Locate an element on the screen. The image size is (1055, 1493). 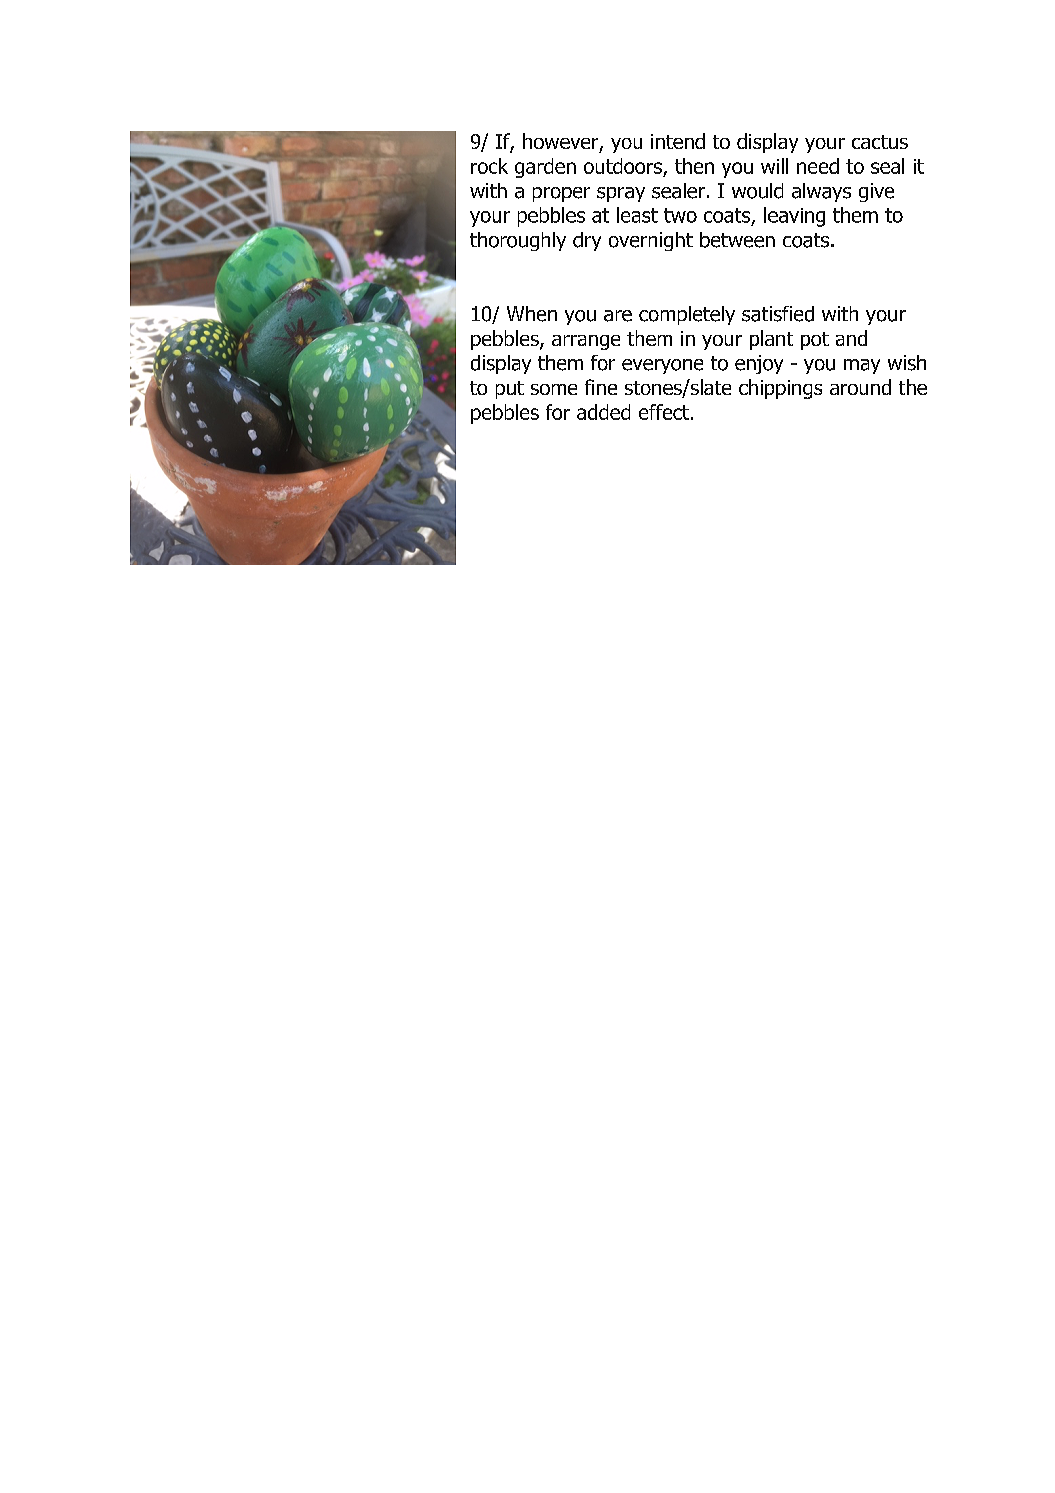
thoroughly is located at coordinates (518, 241).
